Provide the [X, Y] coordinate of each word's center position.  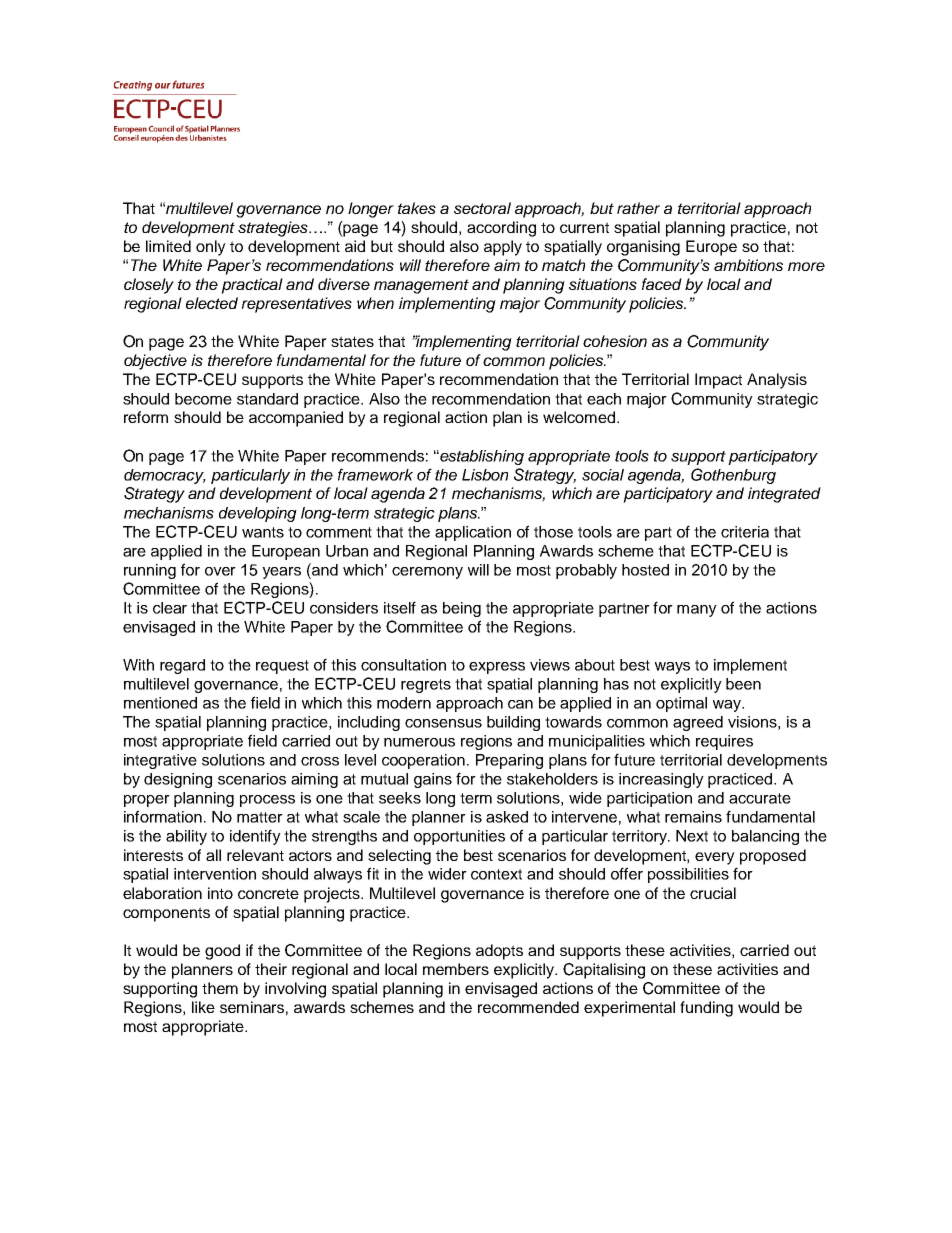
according [501, 229]
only [211, 248]
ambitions [748, 265]
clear [170, 608]
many [697, 611]
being [462, 609]
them [220, 988]
